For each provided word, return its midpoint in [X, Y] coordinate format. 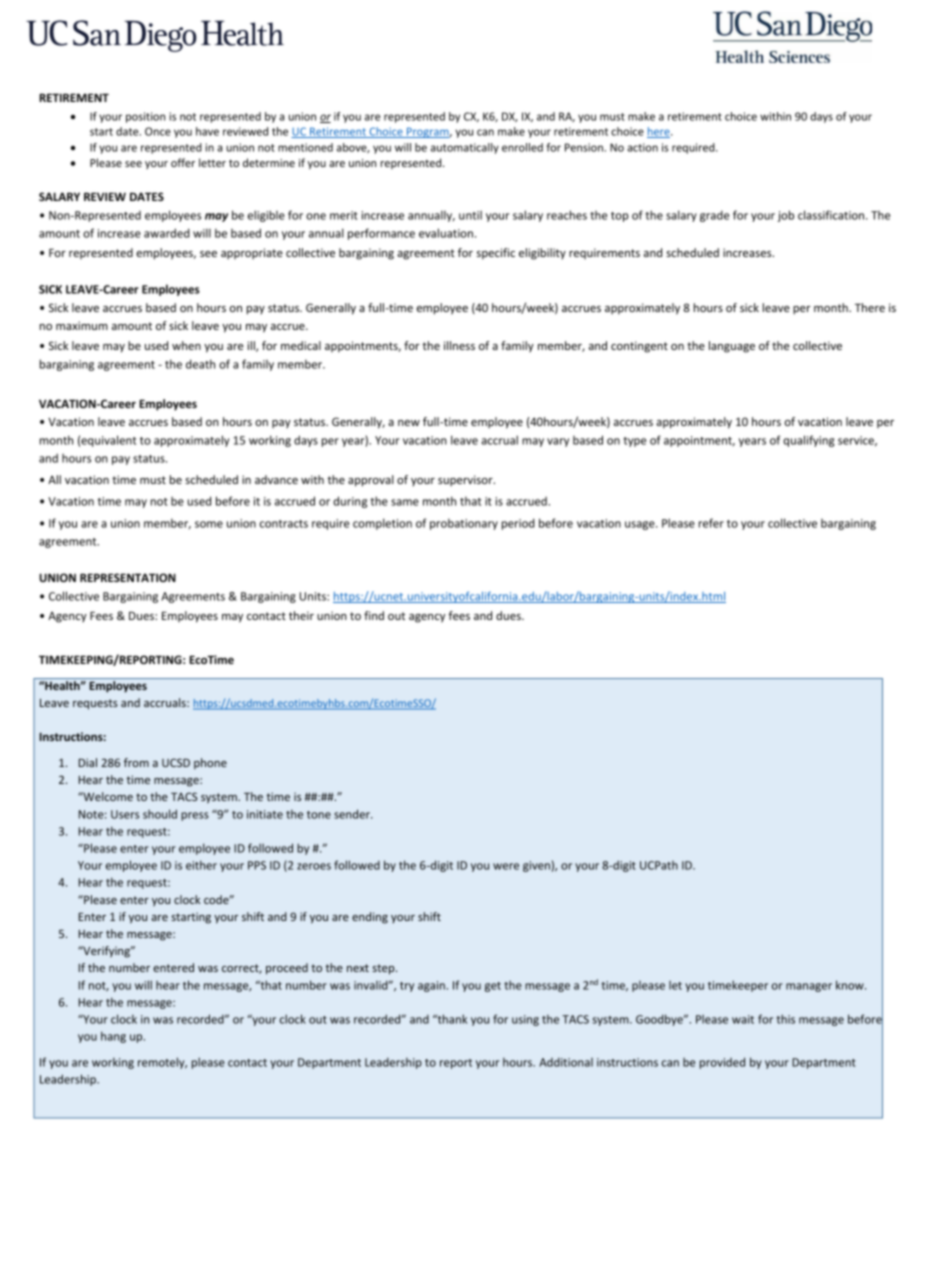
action [642, 147]
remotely [162, 1063]
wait [743, 1019]
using [525, 1020]
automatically [465, 148]
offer [183, 162]
